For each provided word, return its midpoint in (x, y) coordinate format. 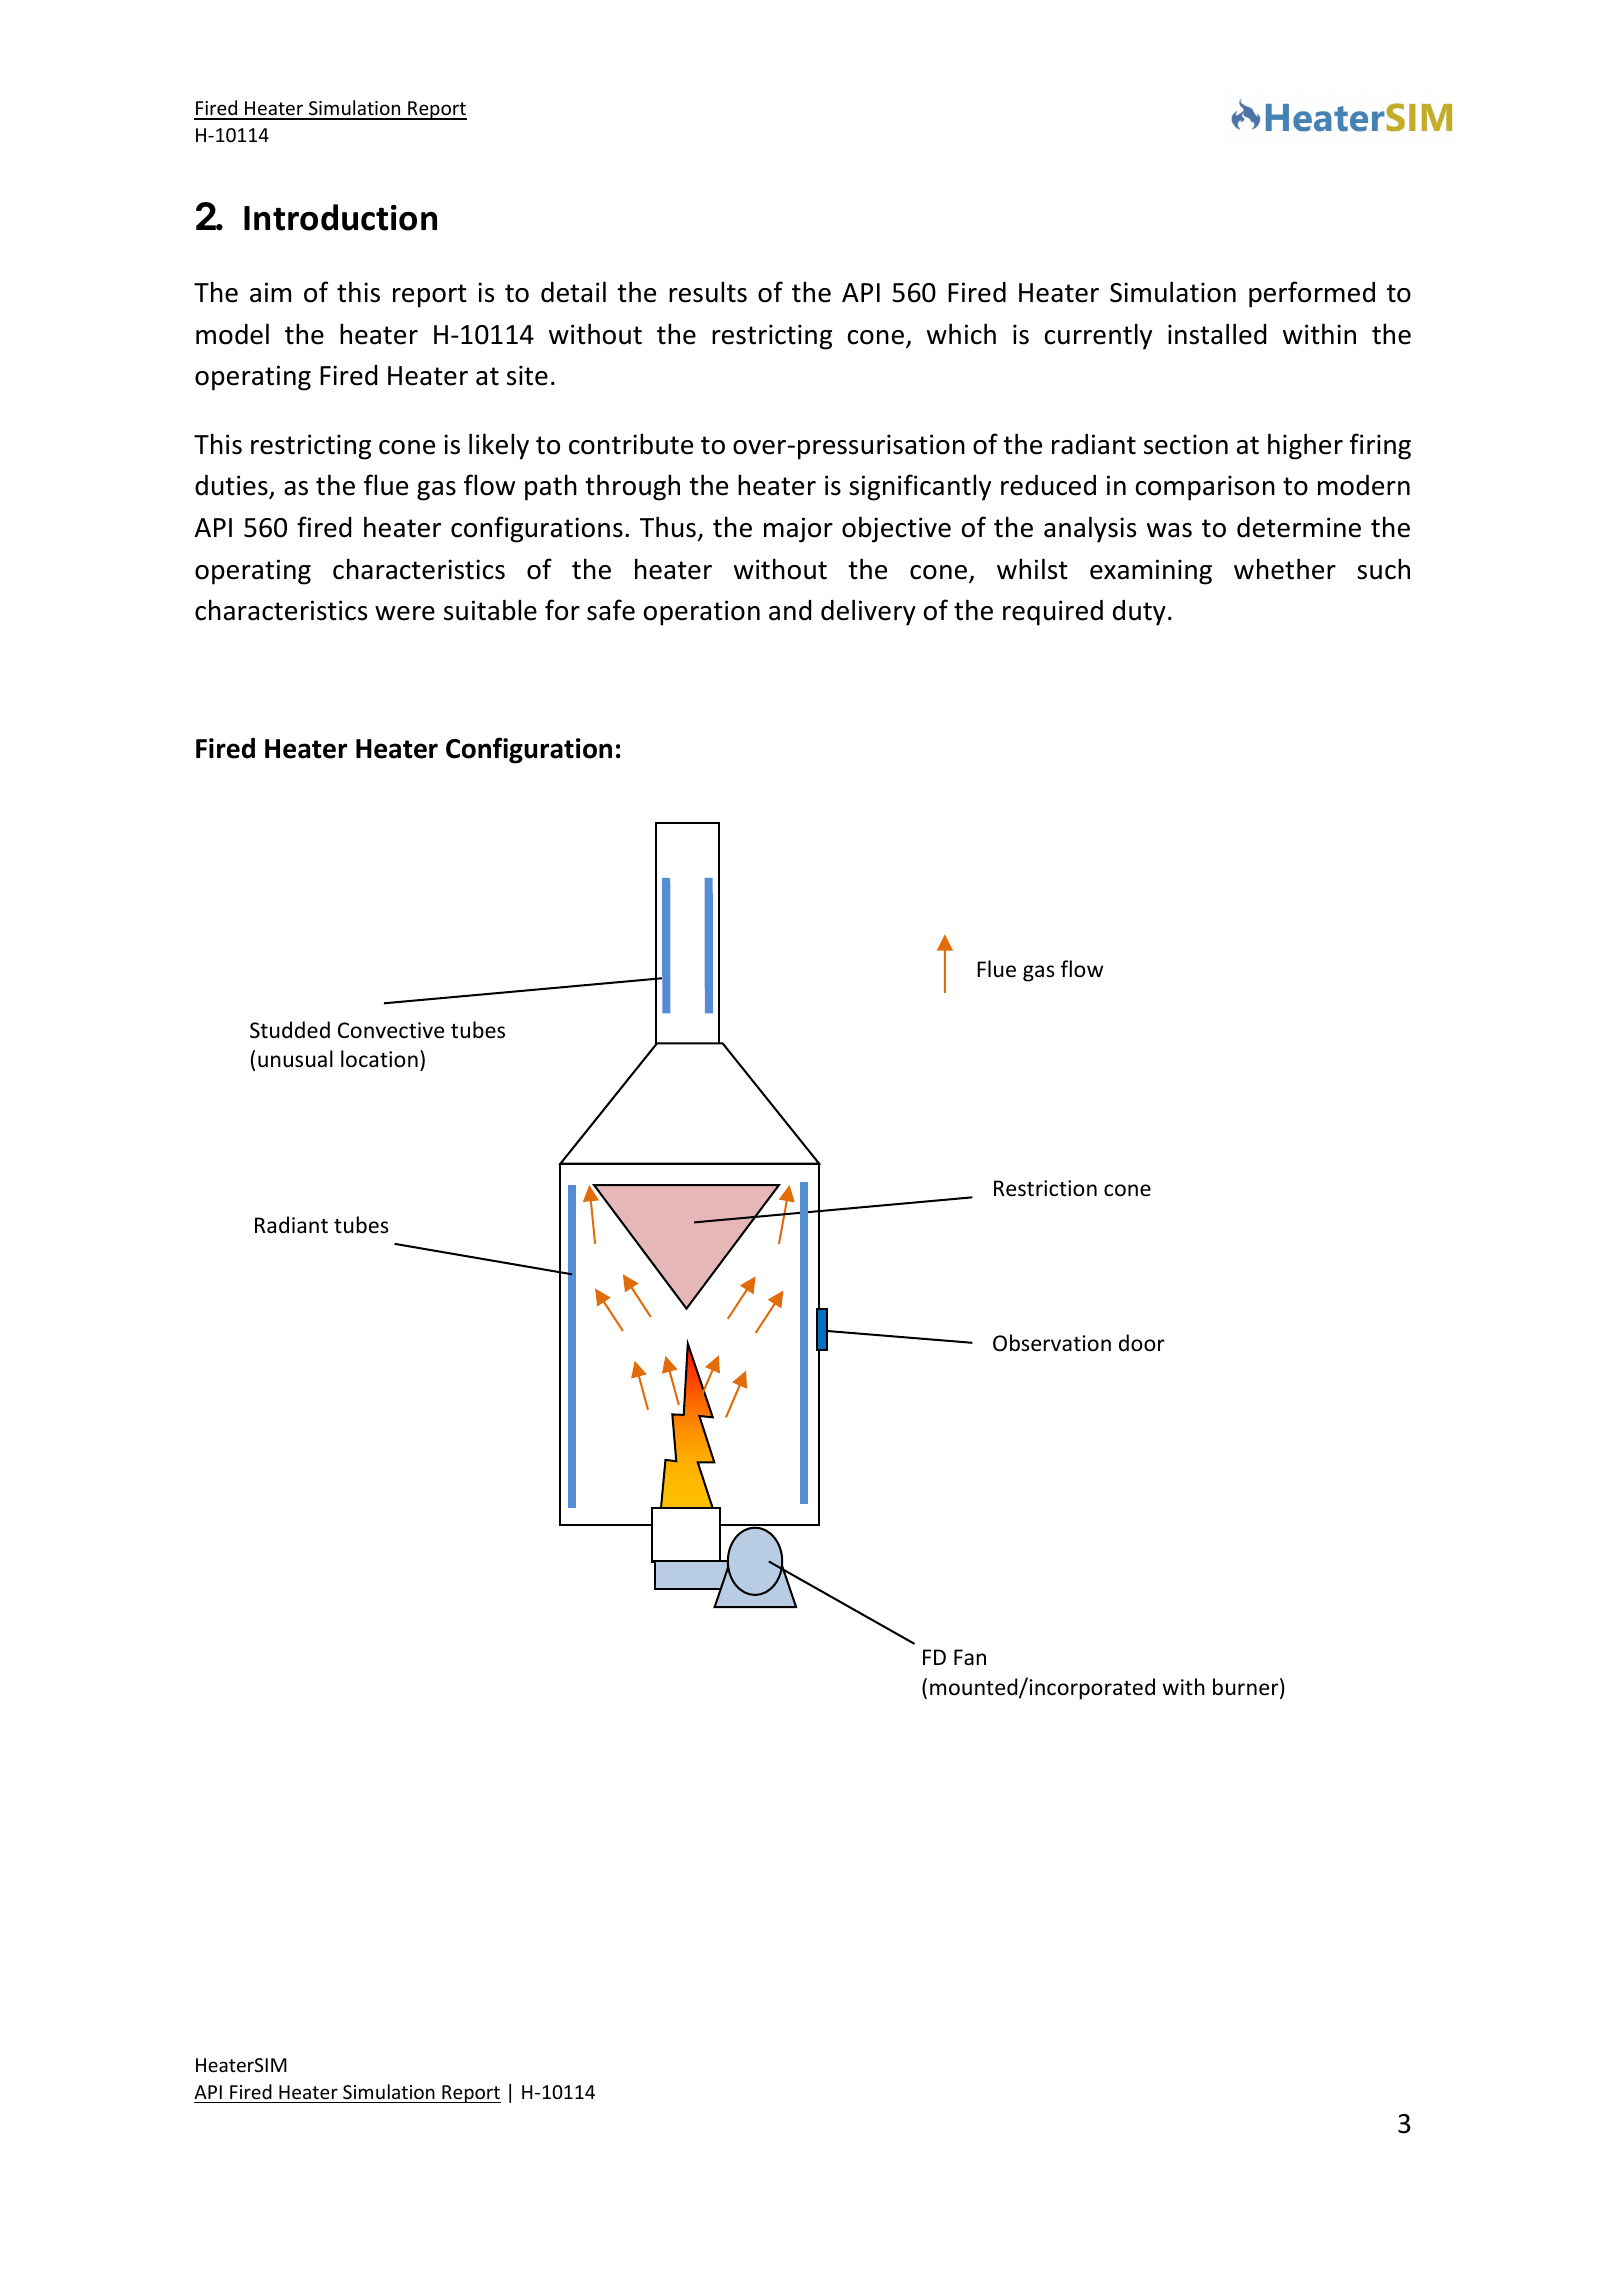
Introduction (340, 217)
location (379, 1059)
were (405, 613)
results (708, 292)
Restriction (1045, 1188)
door (1142, 1343)
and (790, 610)
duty (1139, 613)
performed (1312, 294)
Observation (1052, 1343)
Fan (970, 1657)
